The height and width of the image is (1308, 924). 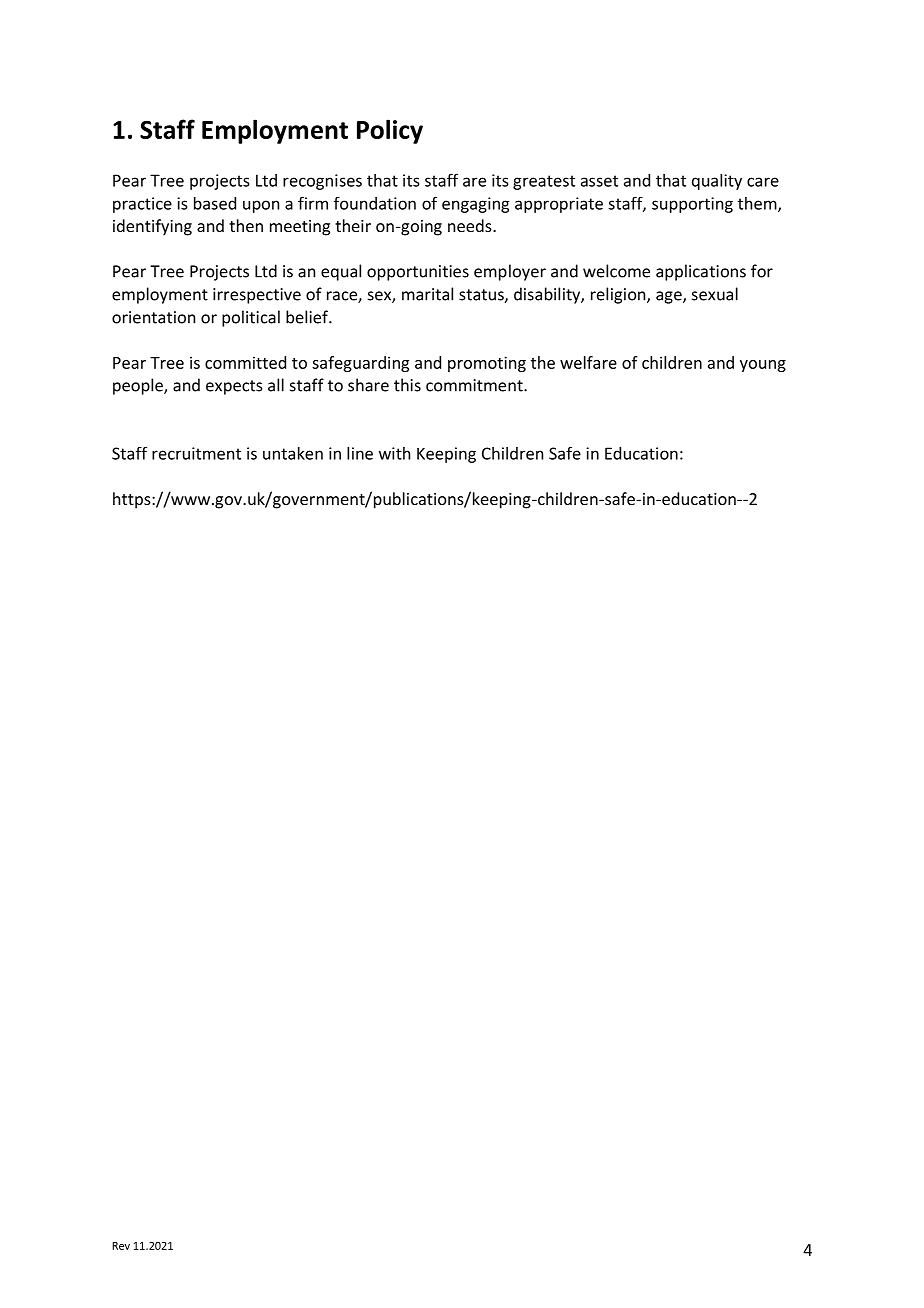 What do you see at coordinates (234, 387) in the image?
I see `expects` at bounding box center [234, 387].
